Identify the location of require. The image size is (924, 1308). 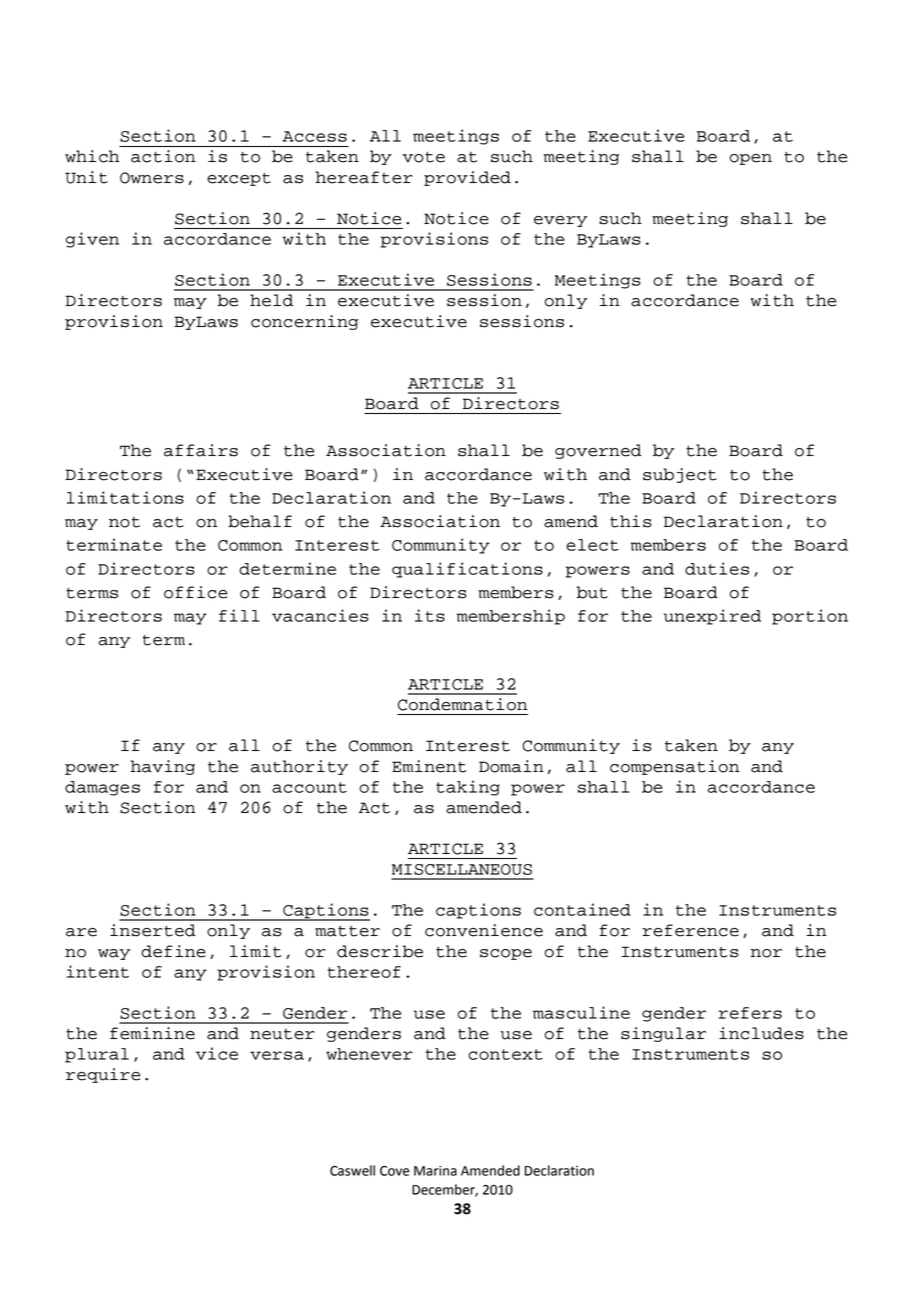
(103, 1075).
